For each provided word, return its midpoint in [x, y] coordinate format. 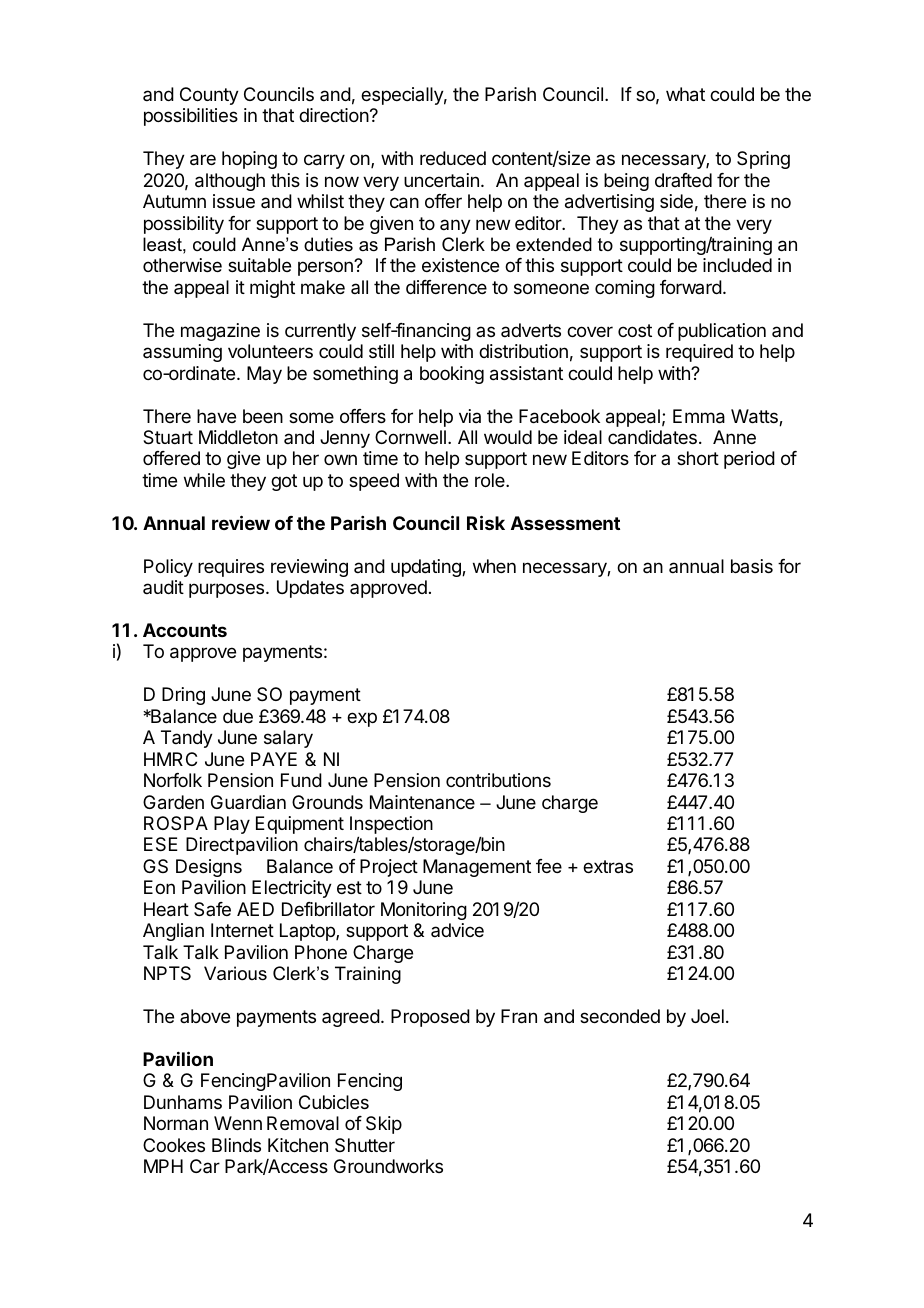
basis [752, 566]
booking [452, 375]
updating [427, 568]
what [685, 94]
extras [608, 867]
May [264, 375]
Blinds [236, 1145]
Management [477, 868]
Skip [384, 1125]
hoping [249, 160]
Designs [209, 868]
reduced [453, 158]
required [699, 353]
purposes [228, 590]
